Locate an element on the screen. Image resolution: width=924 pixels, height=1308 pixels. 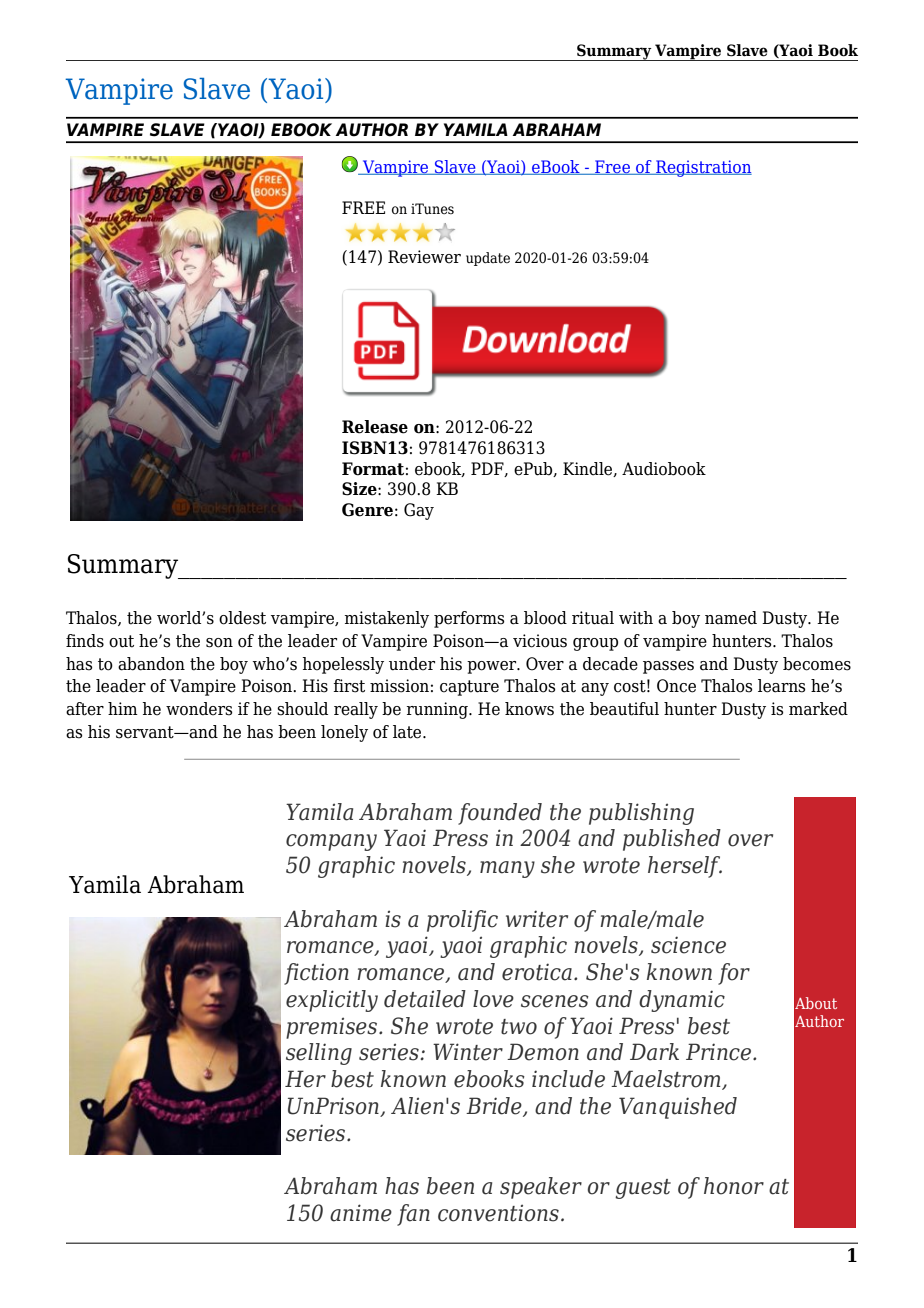
fan is located at coordinates (413, 1215).
